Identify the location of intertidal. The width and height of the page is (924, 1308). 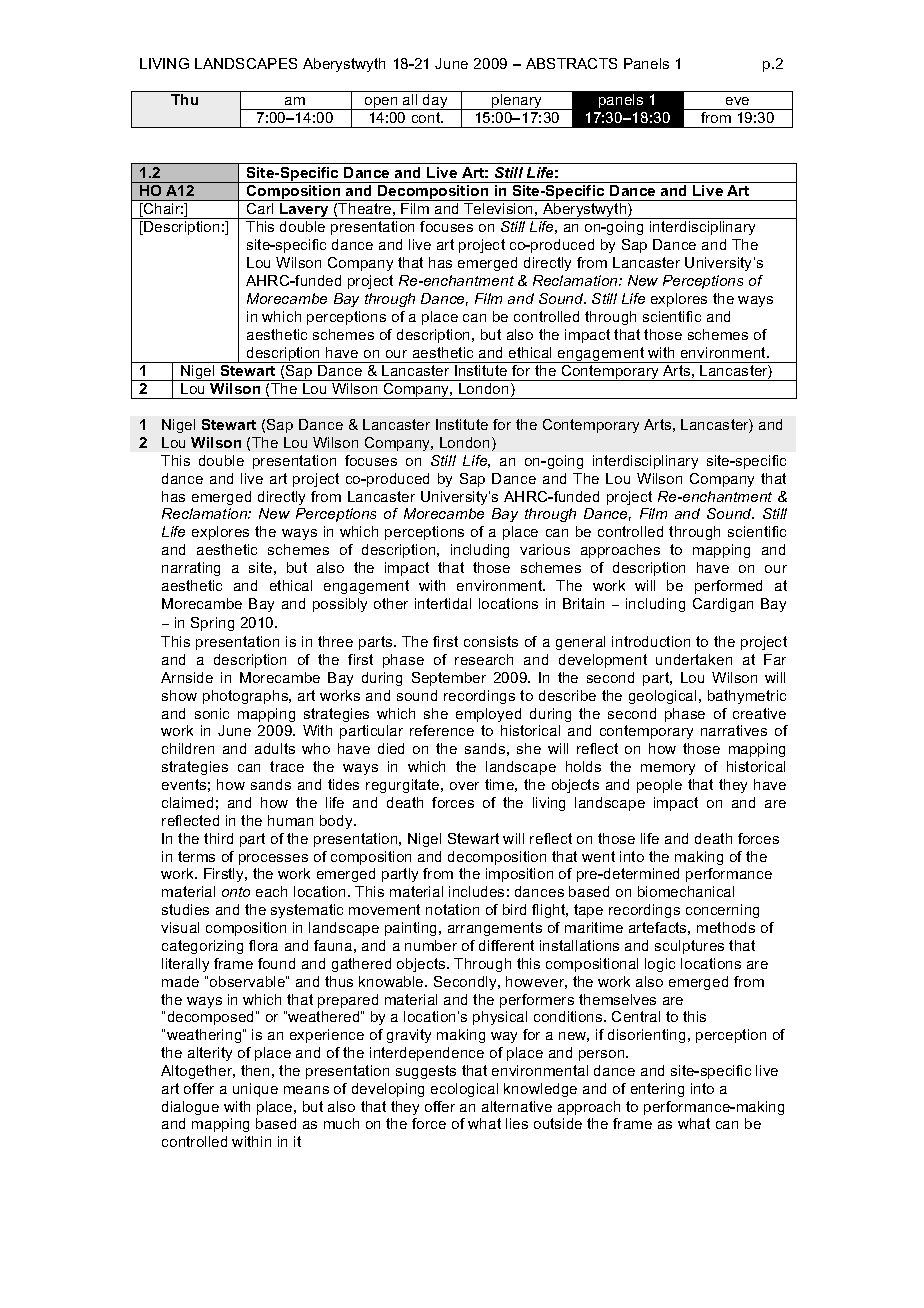
(443, 603).
